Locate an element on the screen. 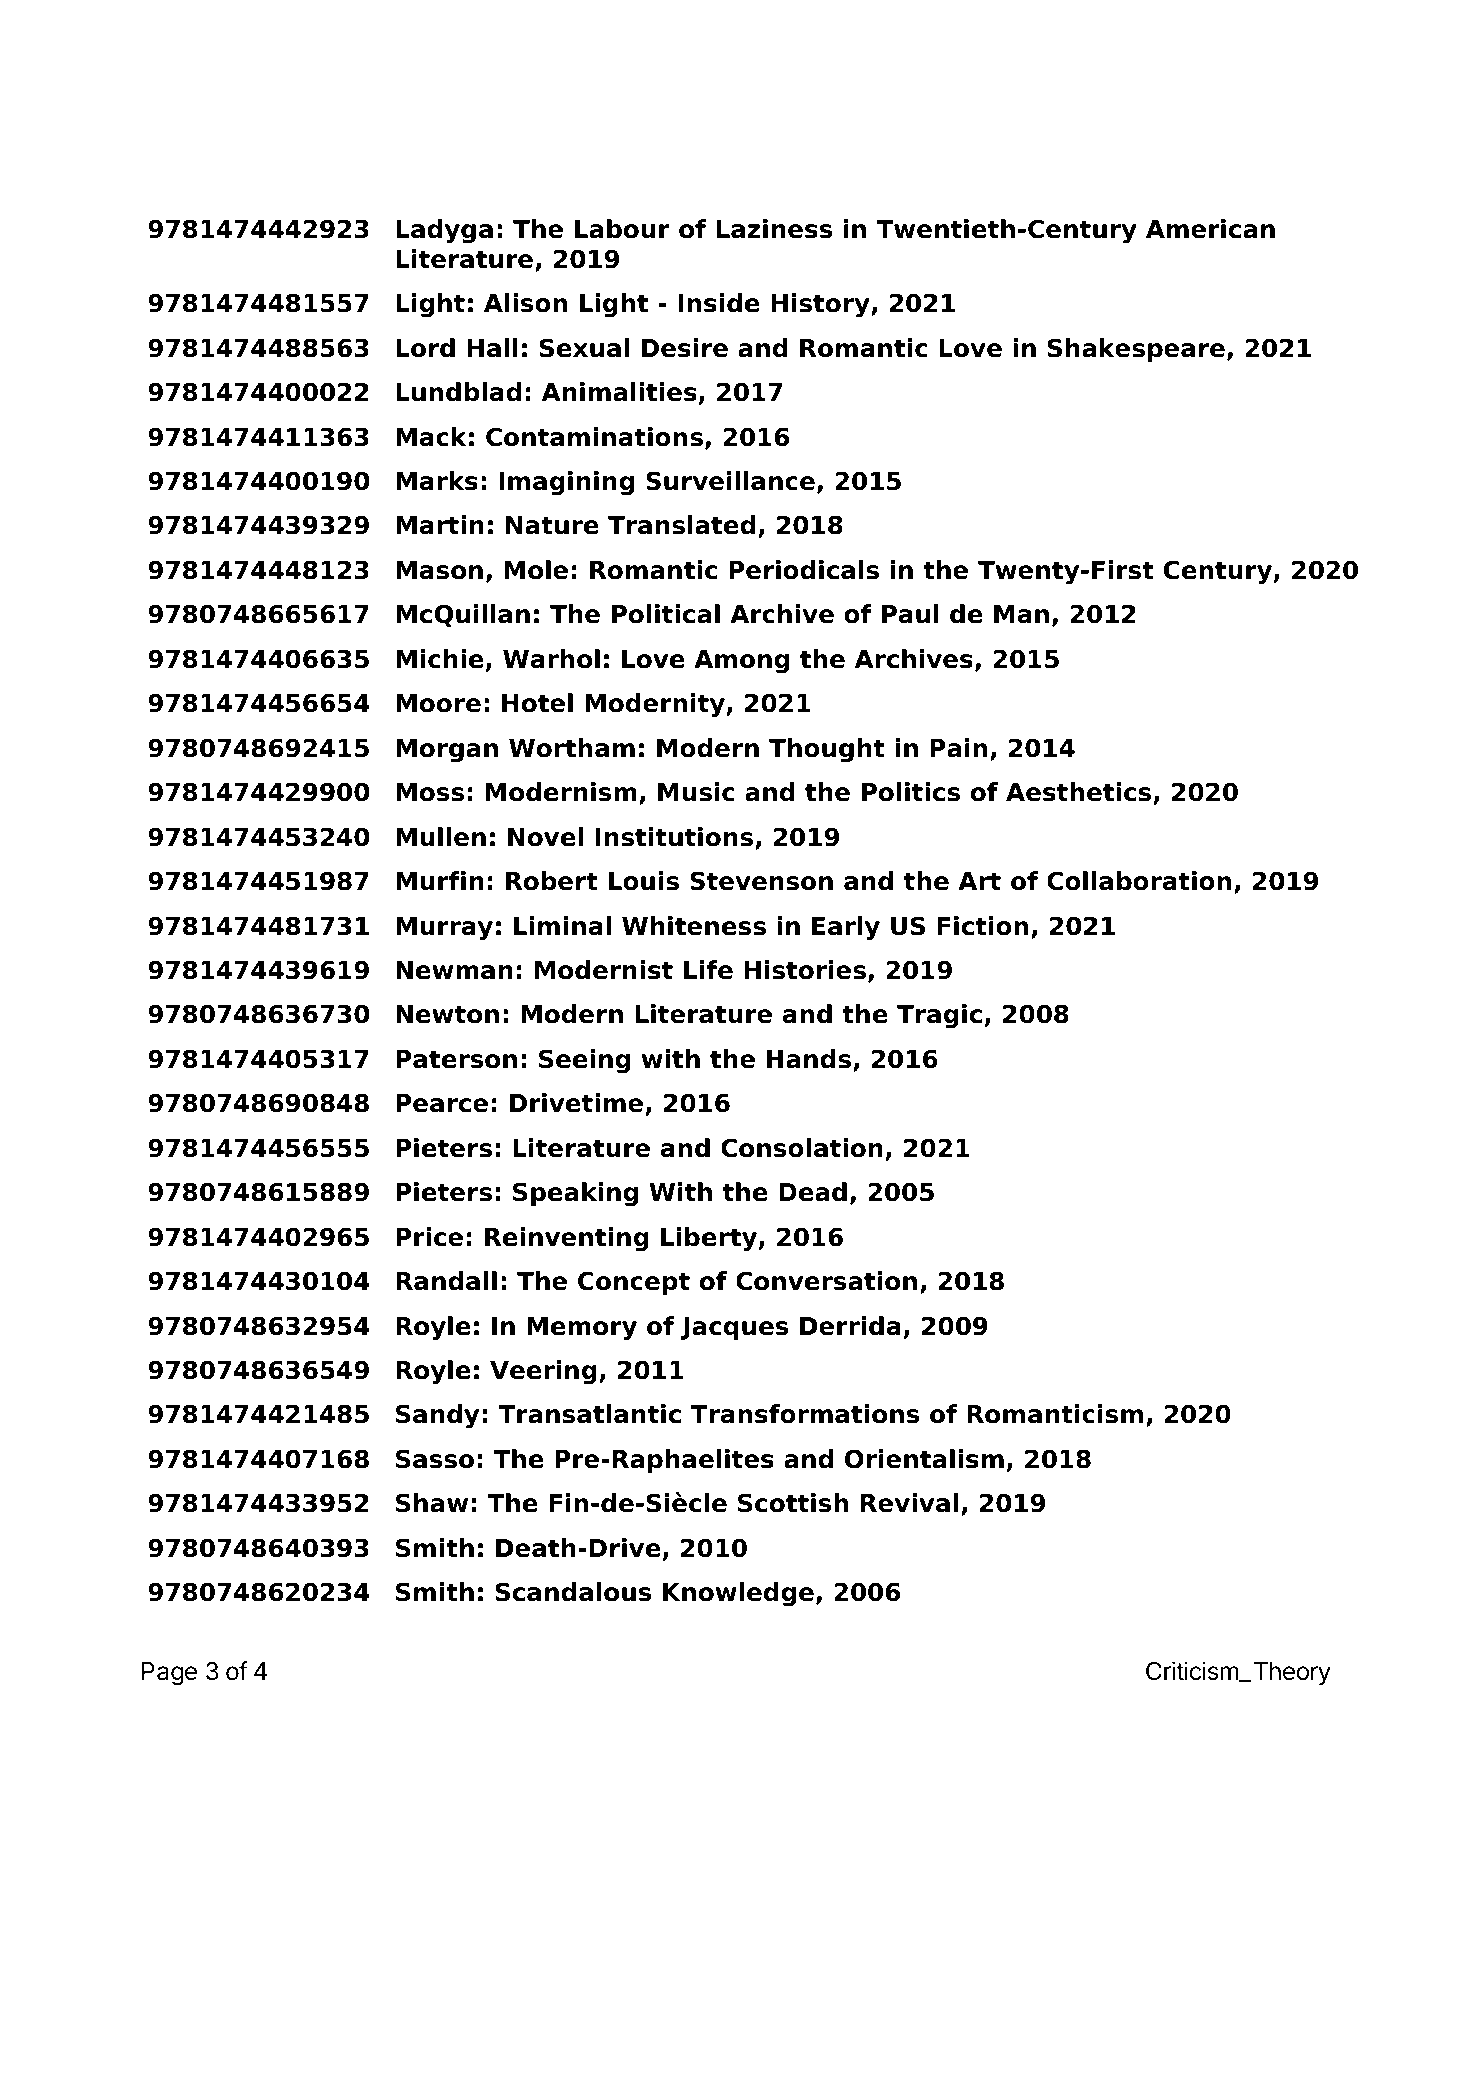 Image resolution: width=1470 pixels, height=2079 pixels. Life is located at coordinates (708, 970).
